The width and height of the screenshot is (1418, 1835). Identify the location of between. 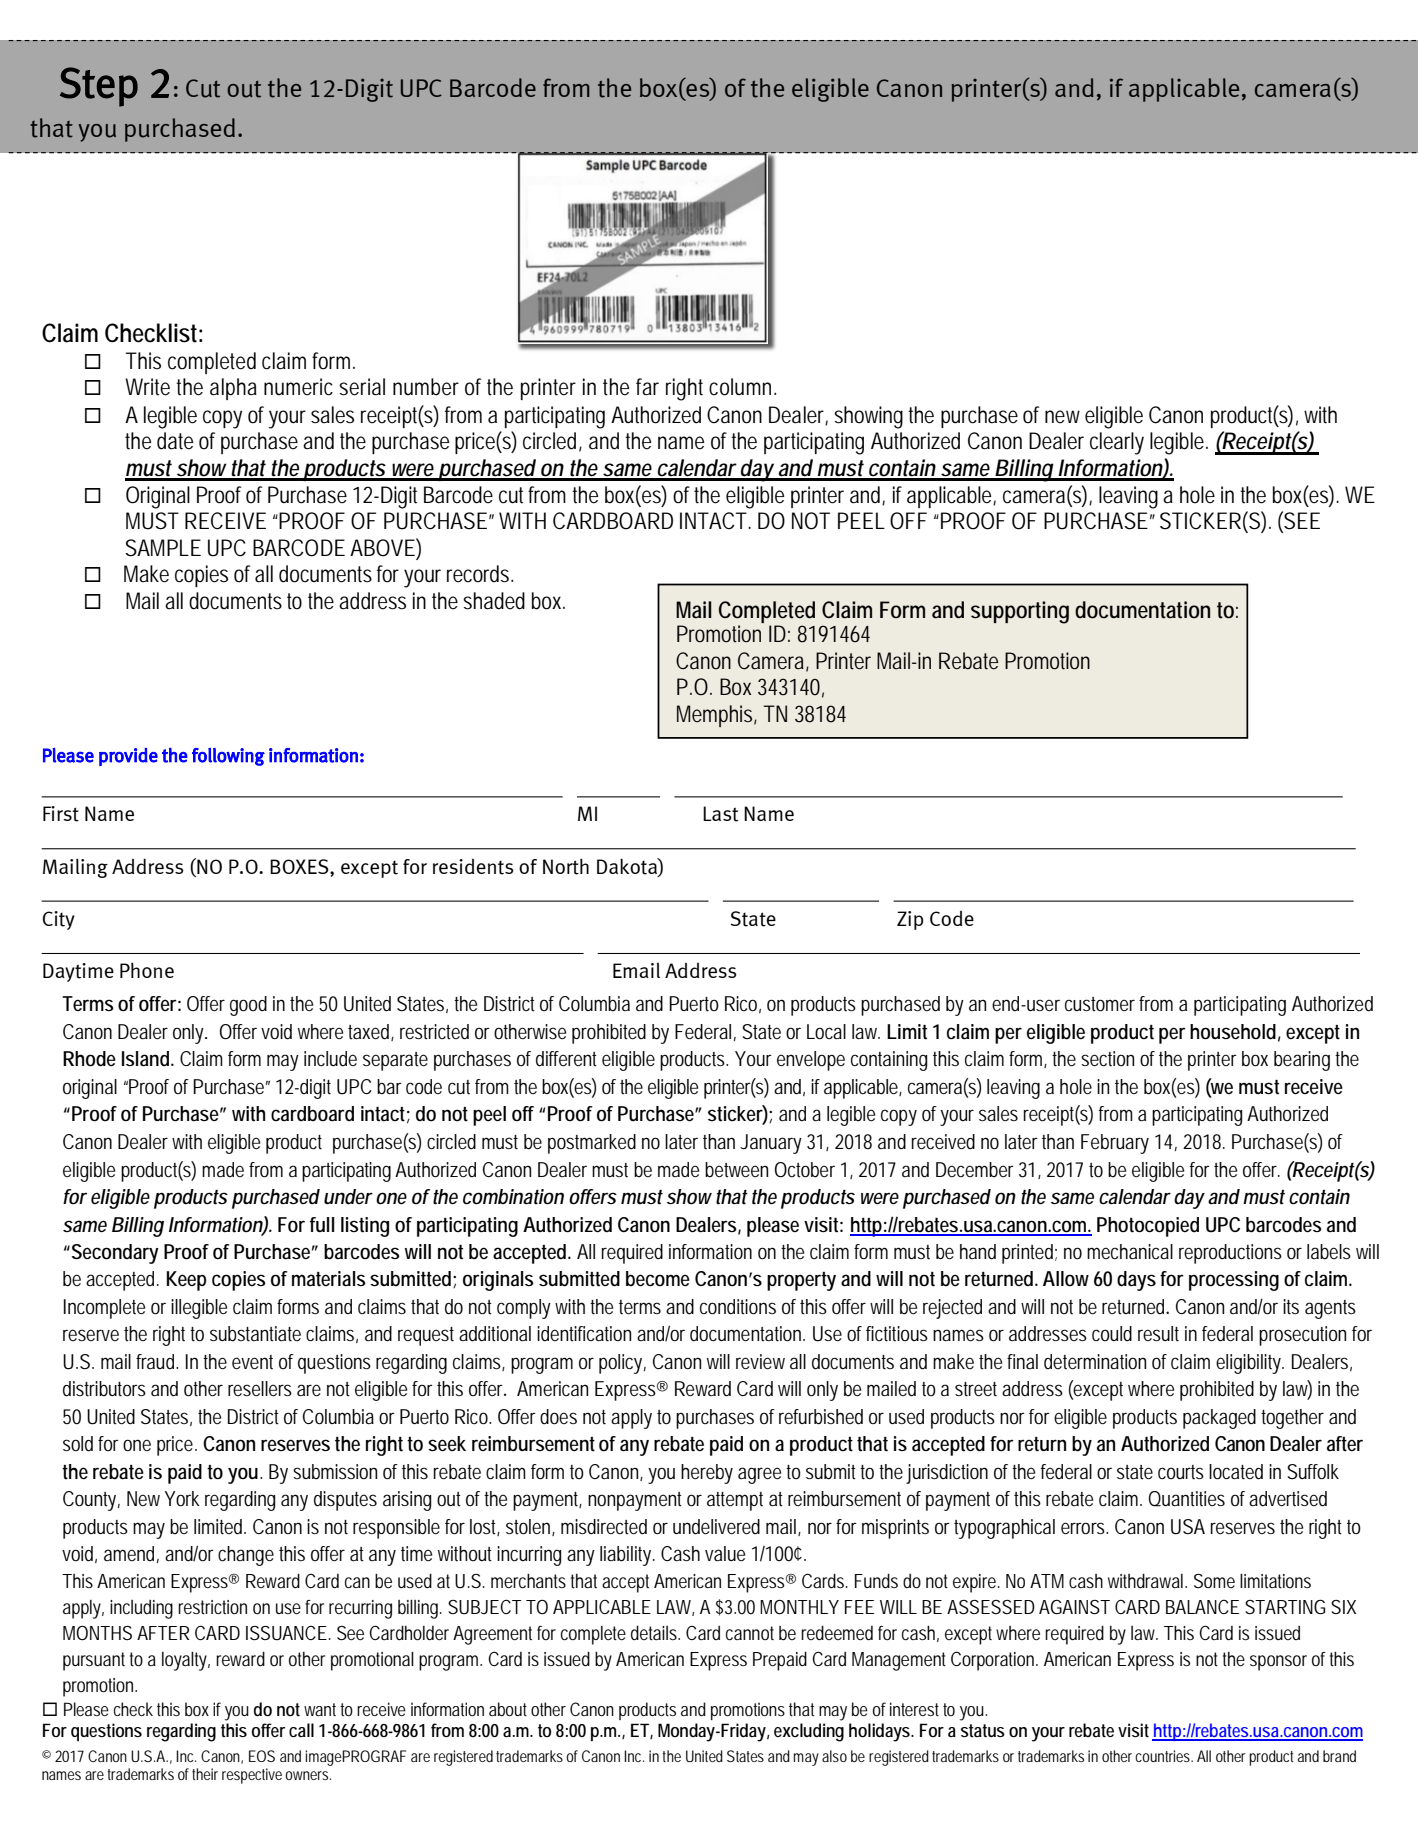
(736, 1170).
